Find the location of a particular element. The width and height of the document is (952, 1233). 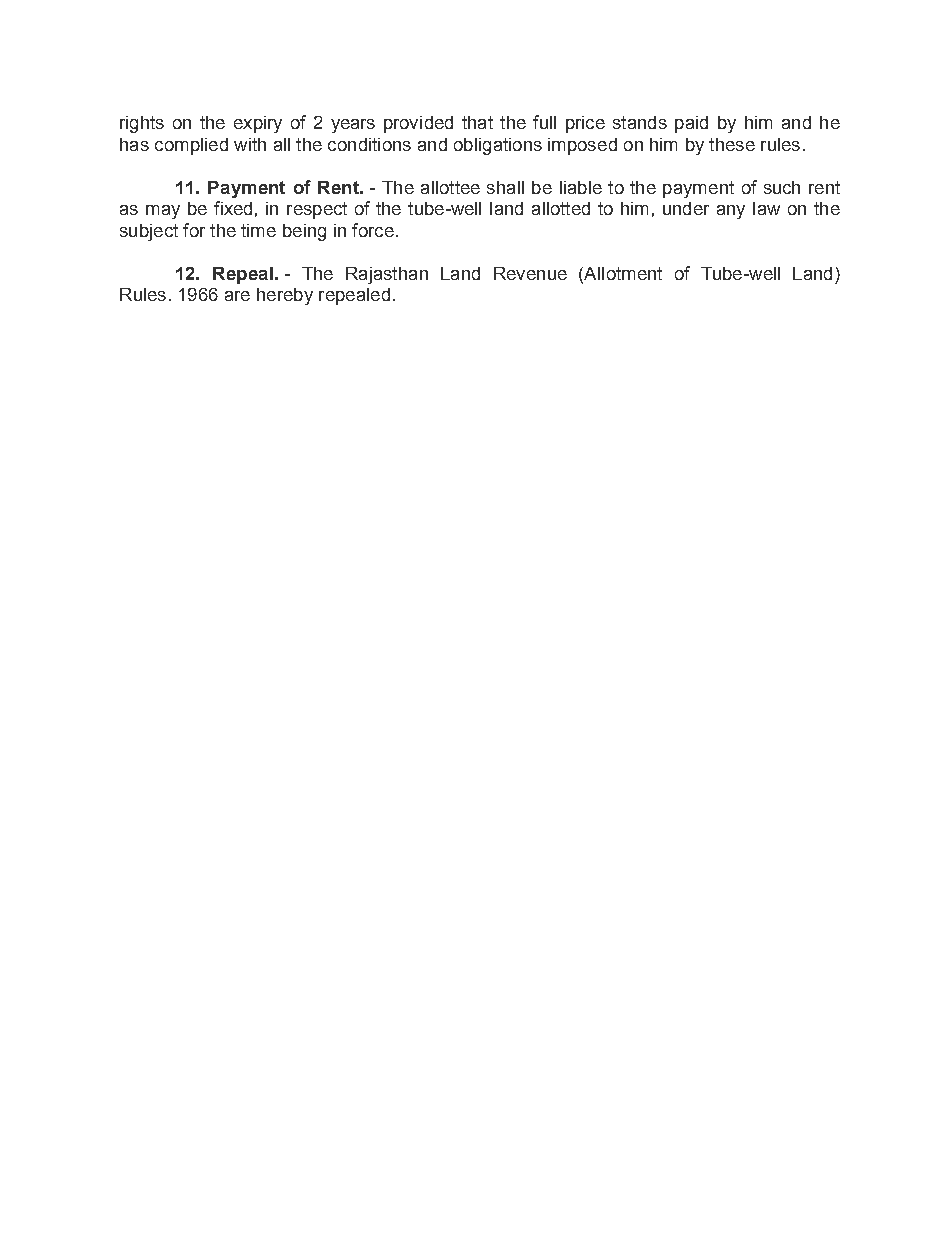

fixed is located at coordinates (233, 208).
